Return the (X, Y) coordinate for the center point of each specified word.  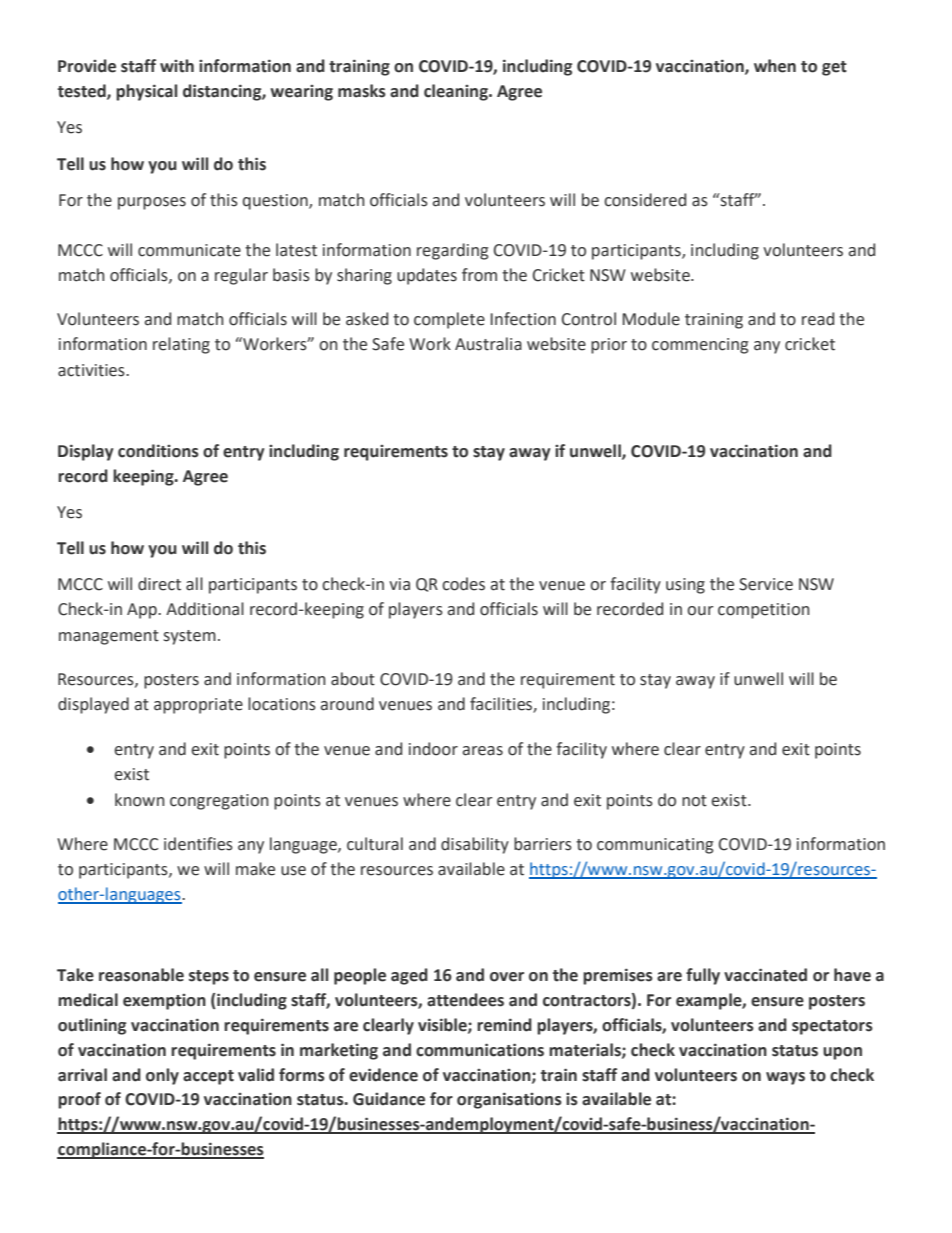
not (694, 801)
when (775, 66)
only (162, 1076)
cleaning (457, 92)
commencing (700, 346)
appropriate (198, 706)
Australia (488, 344)
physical (146, 92)
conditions (158, 451)
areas (483, 751)
